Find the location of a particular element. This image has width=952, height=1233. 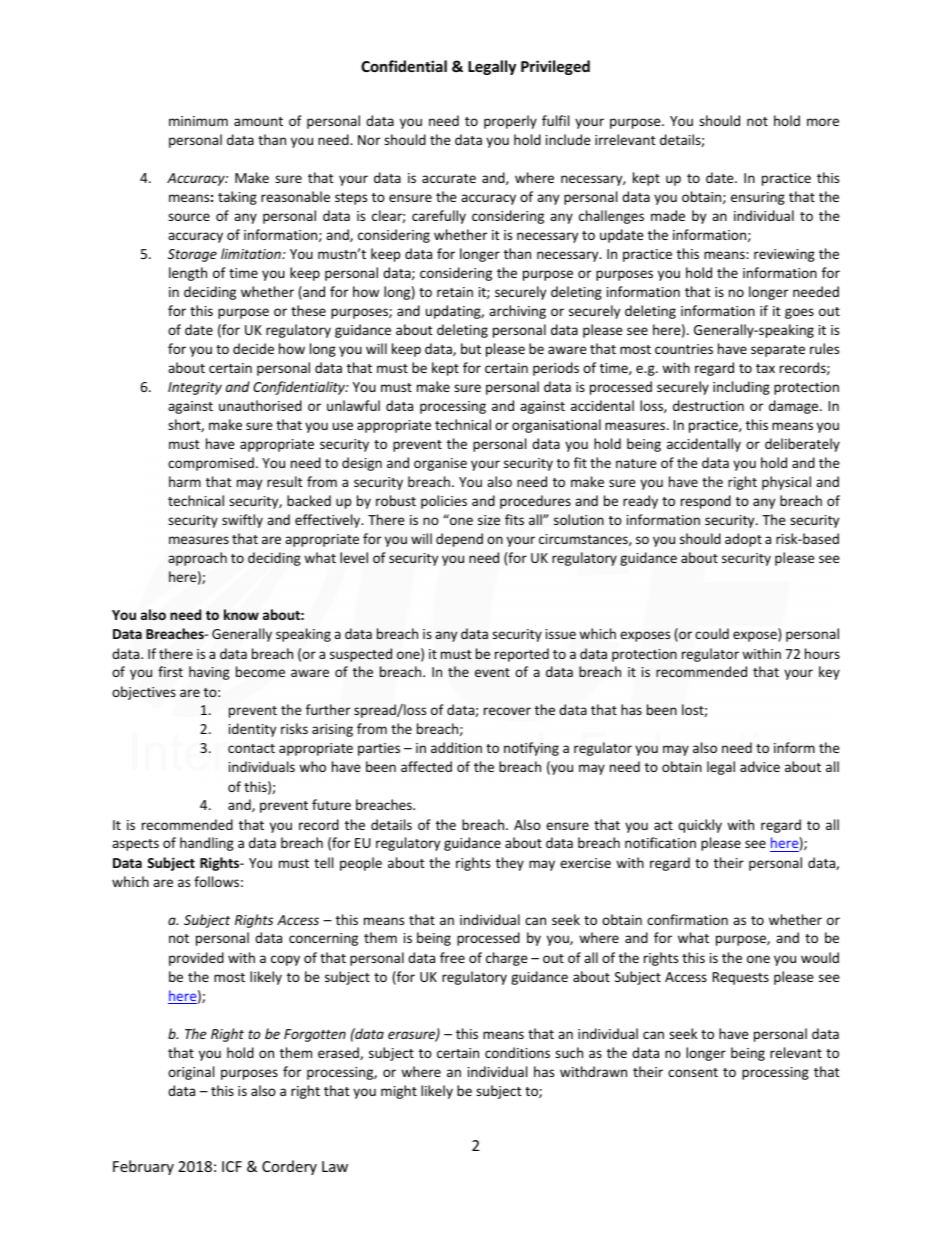

minimum is located at coordinates (198, 121).
